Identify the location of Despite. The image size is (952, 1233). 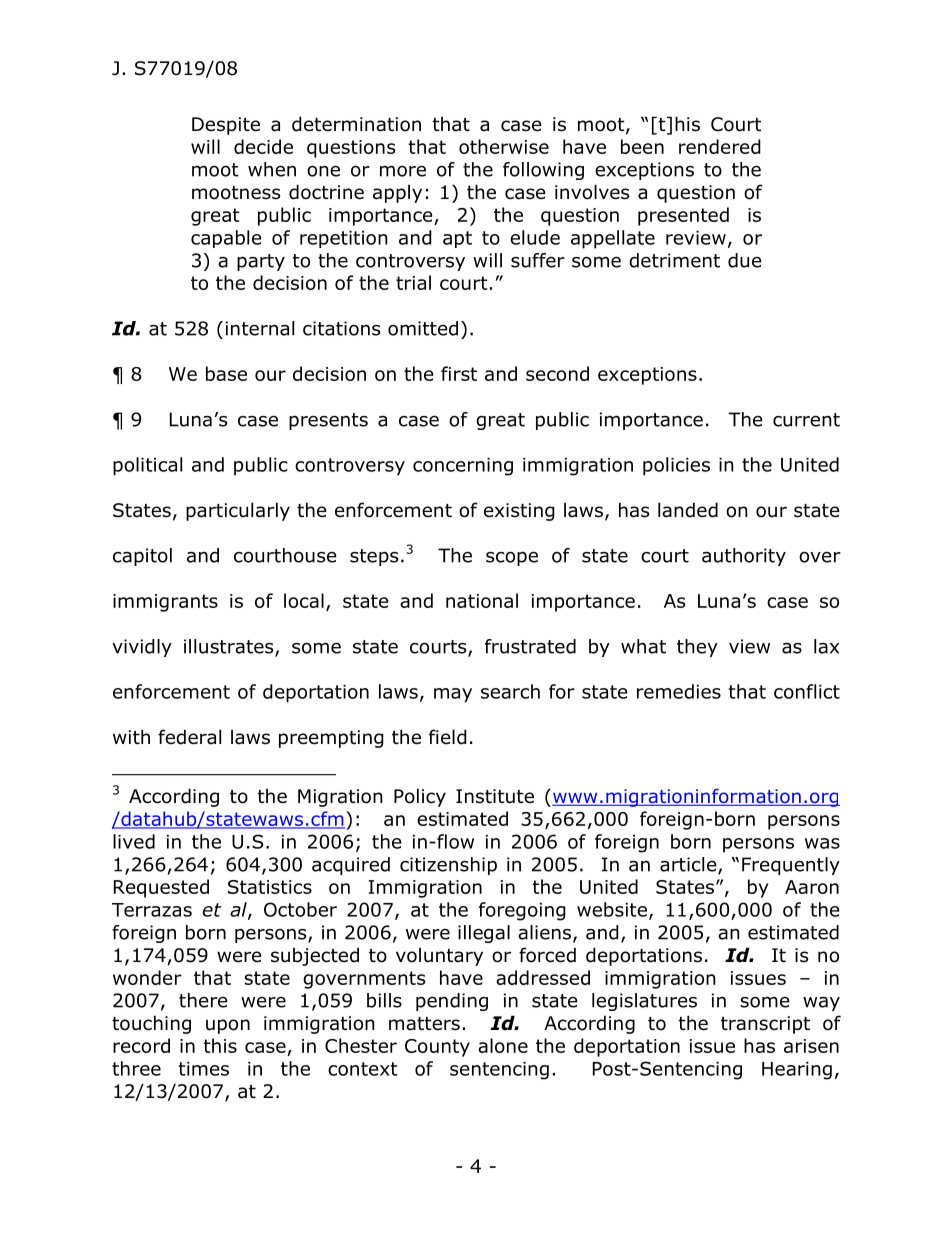
(226, 126).
